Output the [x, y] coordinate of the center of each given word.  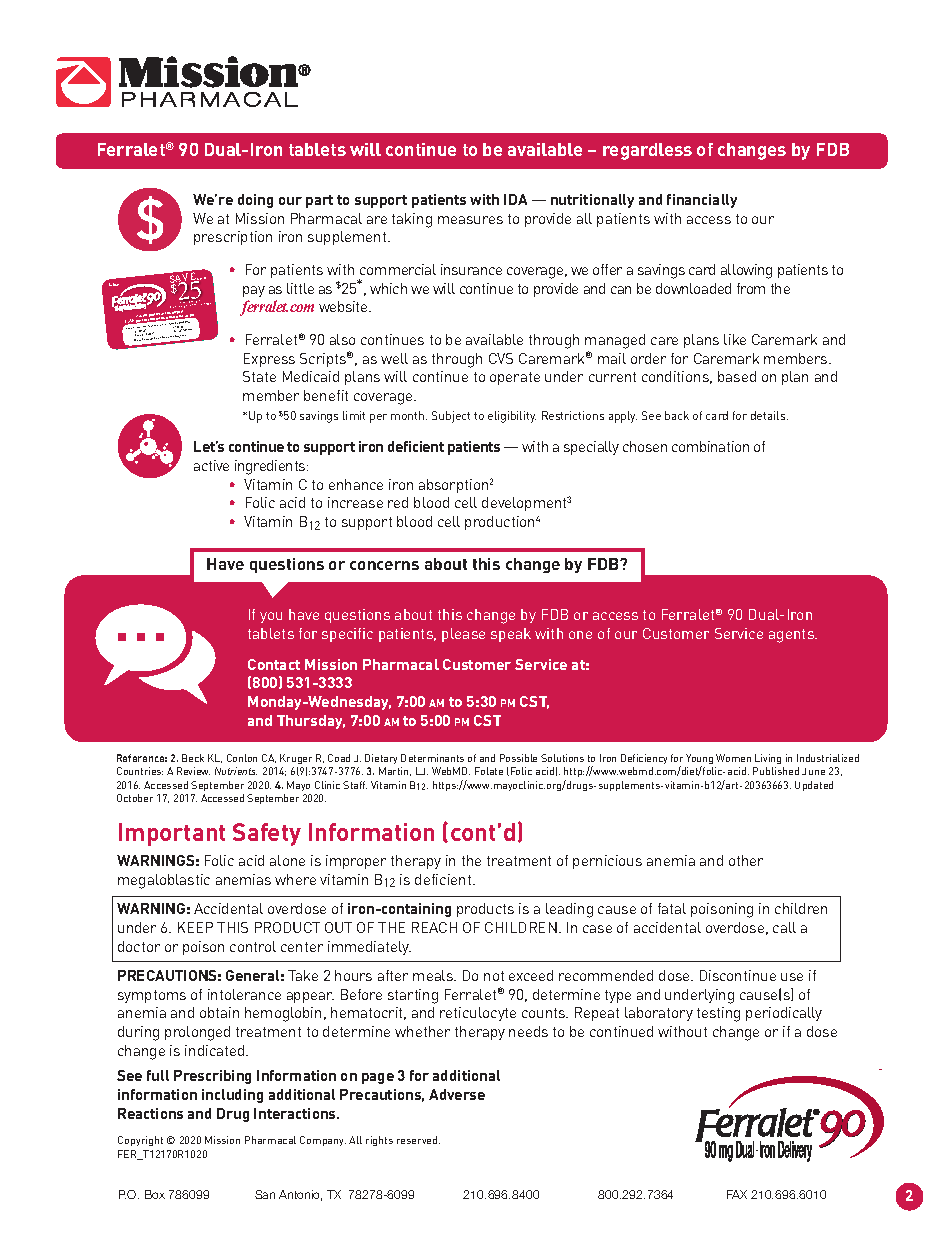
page [378, 1078]
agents [792, 636]
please [463, 635]
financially [702, 201]
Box [155, 1194]
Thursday [311, 722]
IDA [515, 199]
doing [255, 201]
